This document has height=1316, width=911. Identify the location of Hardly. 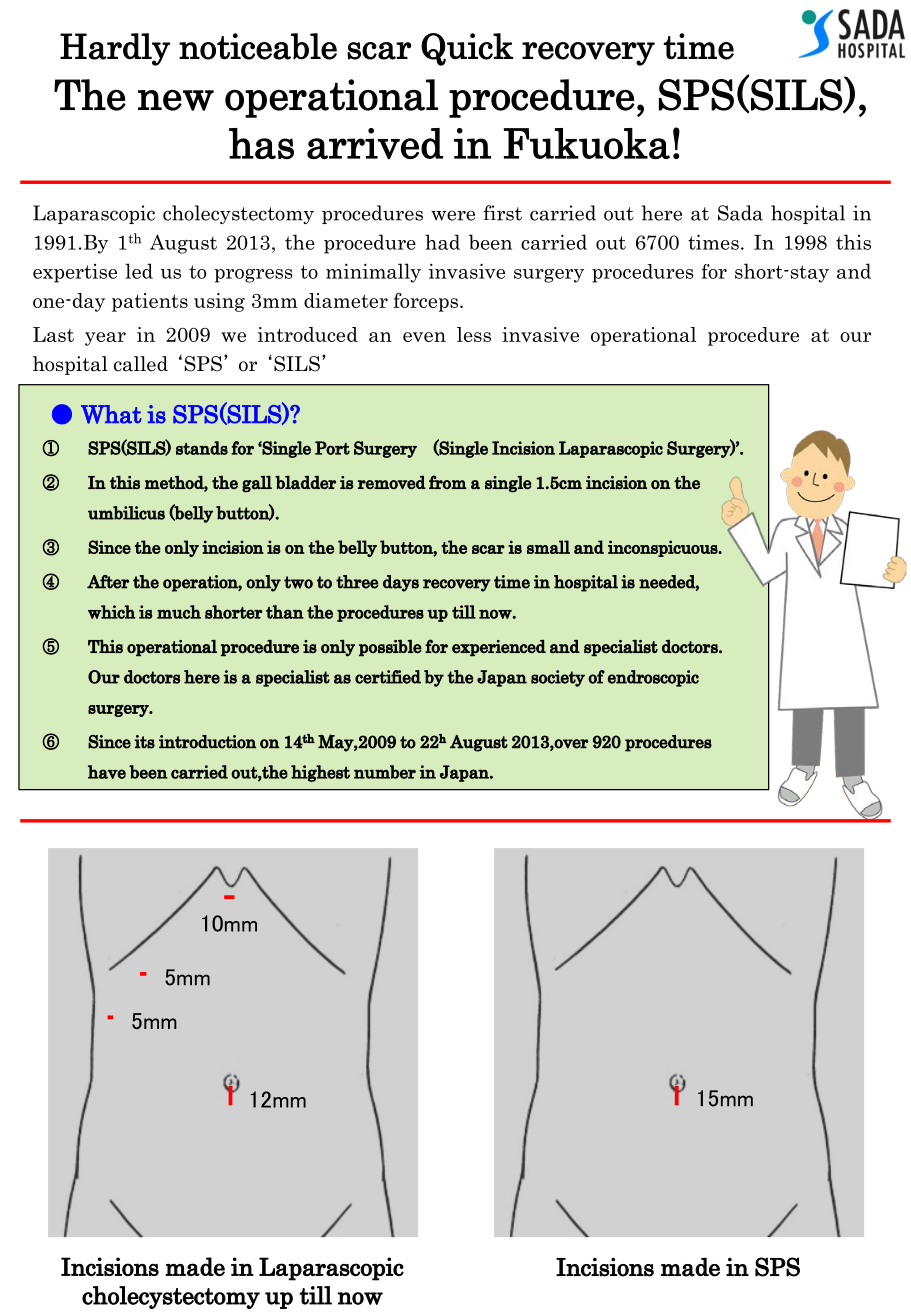
(115, 49).
